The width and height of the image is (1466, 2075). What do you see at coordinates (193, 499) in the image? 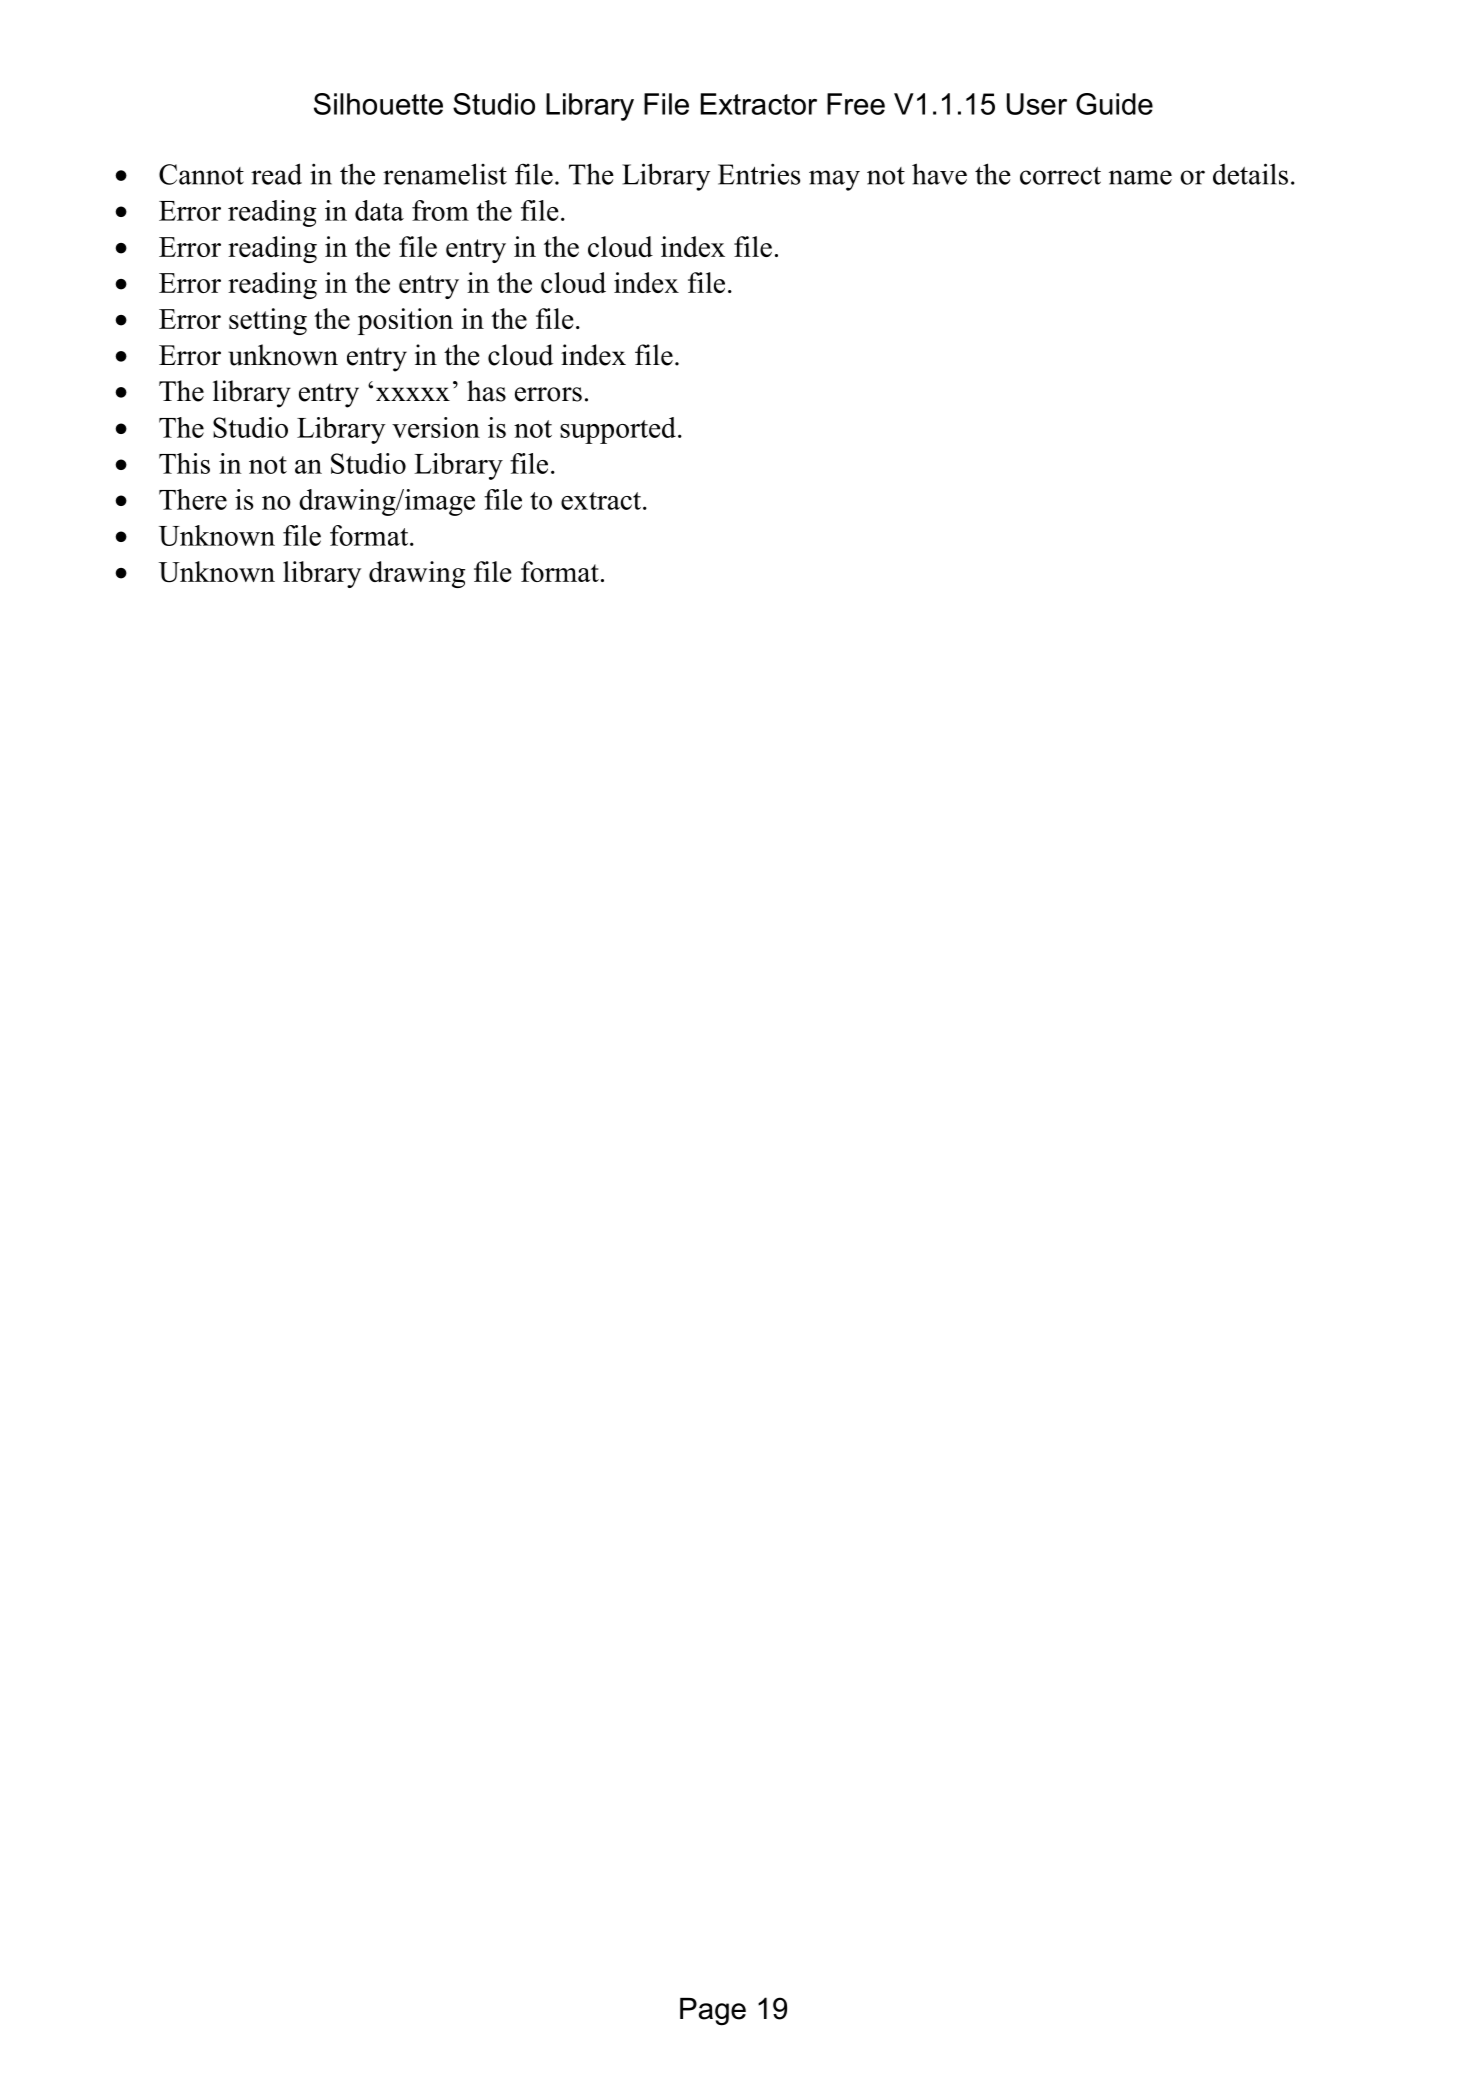
I see `There` at bounding box center [193, 499].
